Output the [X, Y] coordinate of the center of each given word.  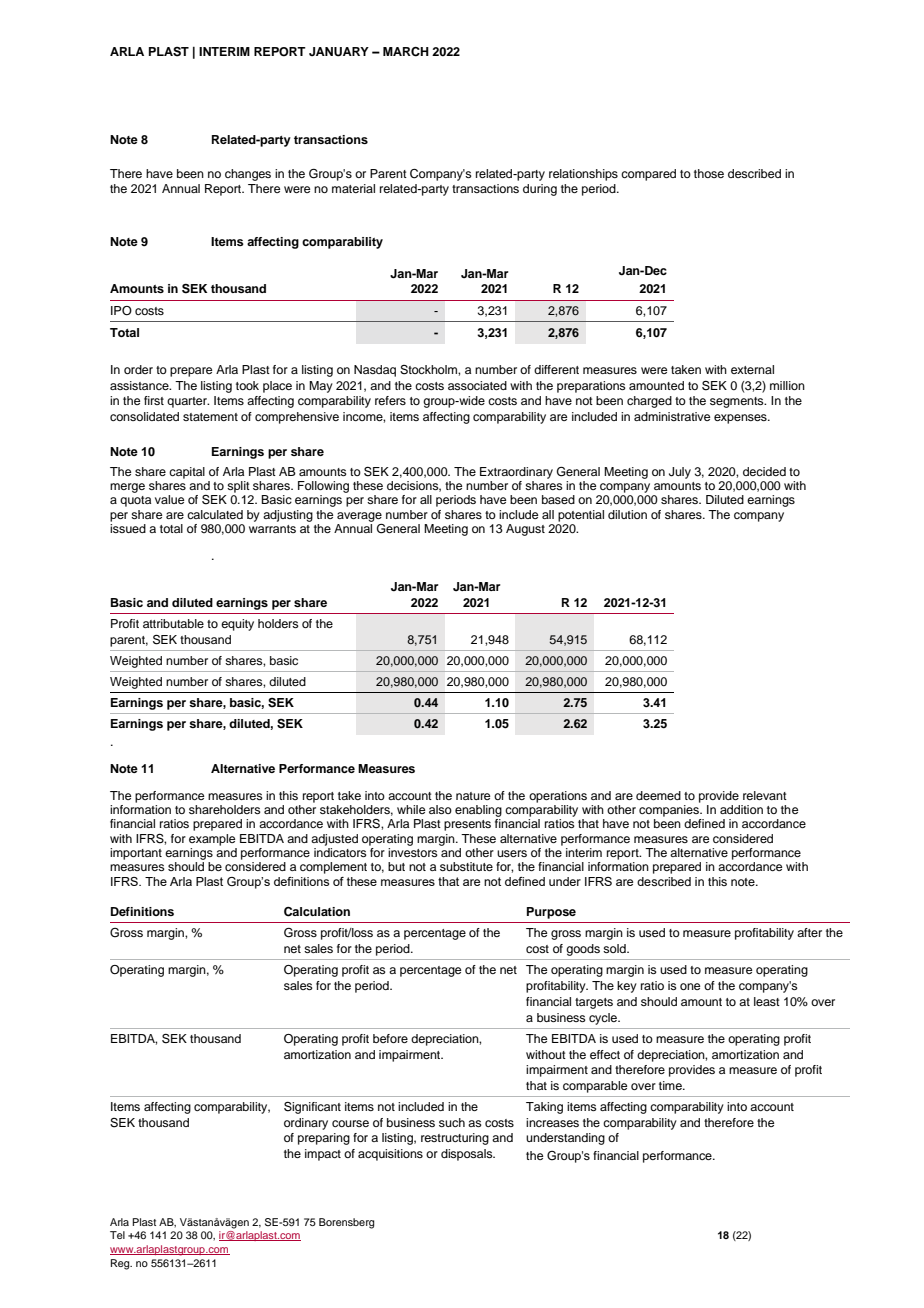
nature [473, 796]
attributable [173, 623]
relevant [765, 795]
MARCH [406, 52]
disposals [468, 1155]
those [709, 173]
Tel [117, 1235]
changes [248, 175]
